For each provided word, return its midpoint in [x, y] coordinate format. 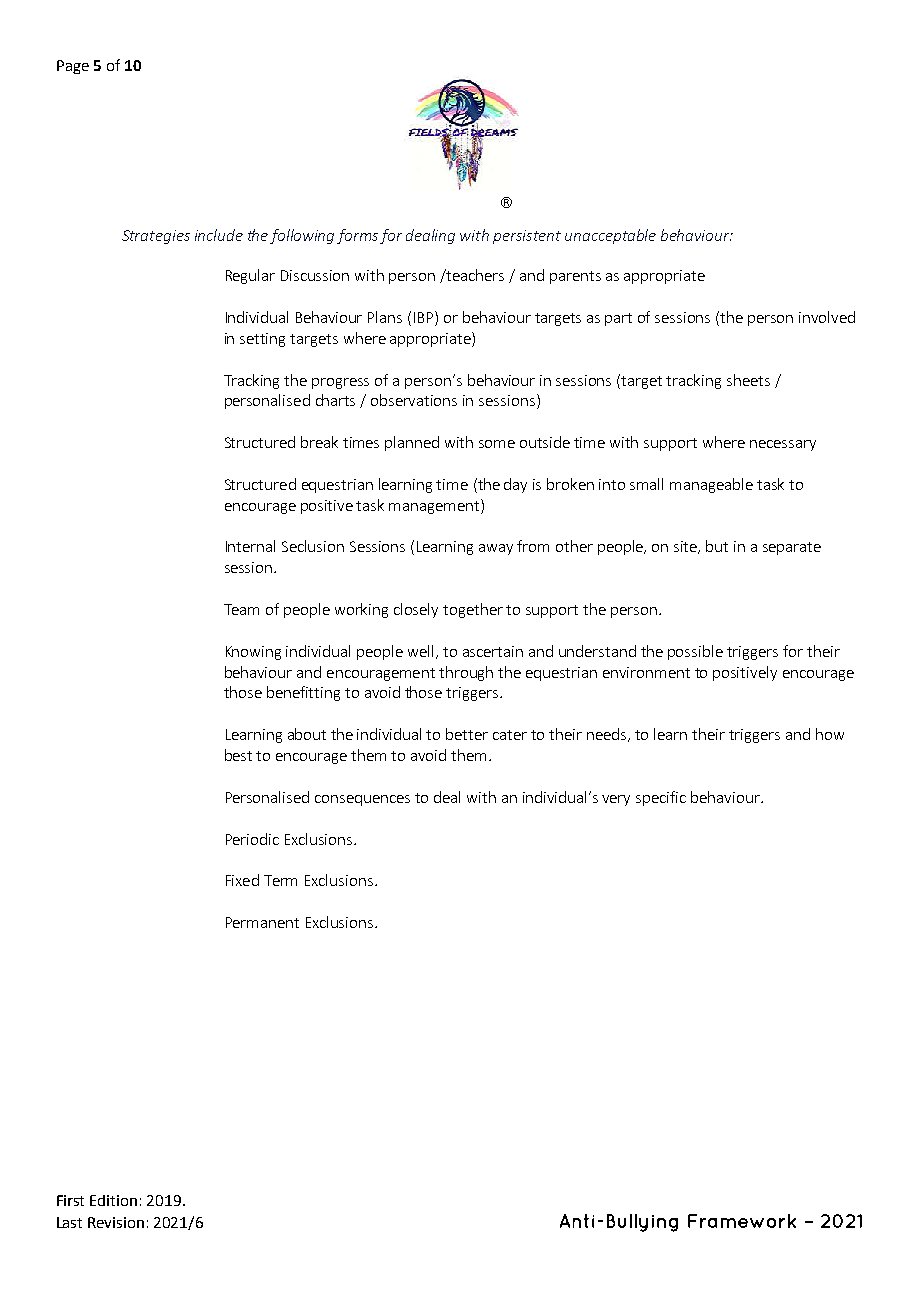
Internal [250, 546]
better [467, 734]
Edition [113, 1200]
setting [262, 340]
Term [280, 880]
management [435, 506]
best [238, 755]
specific [661, 798]
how [830, 734]
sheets [748, 380]
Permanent [262, 922]
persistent [527, 237]
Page [73, 67]
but [717, 546]
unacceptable [610, 236]
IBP [425, 317]
